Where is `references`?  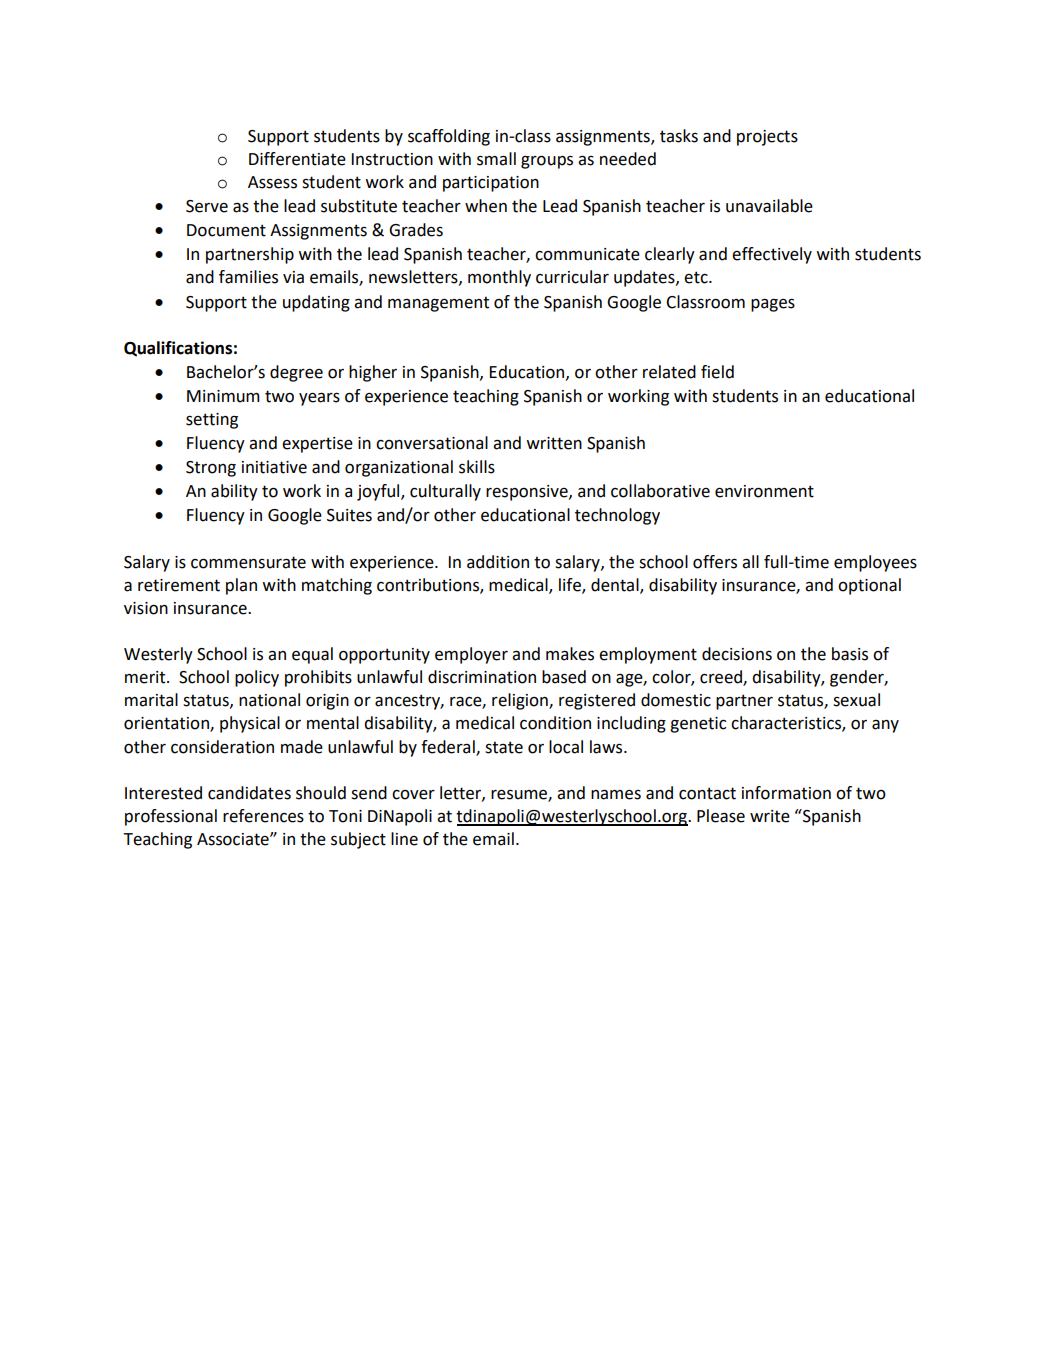 references is located at coordinates (263, 816).
